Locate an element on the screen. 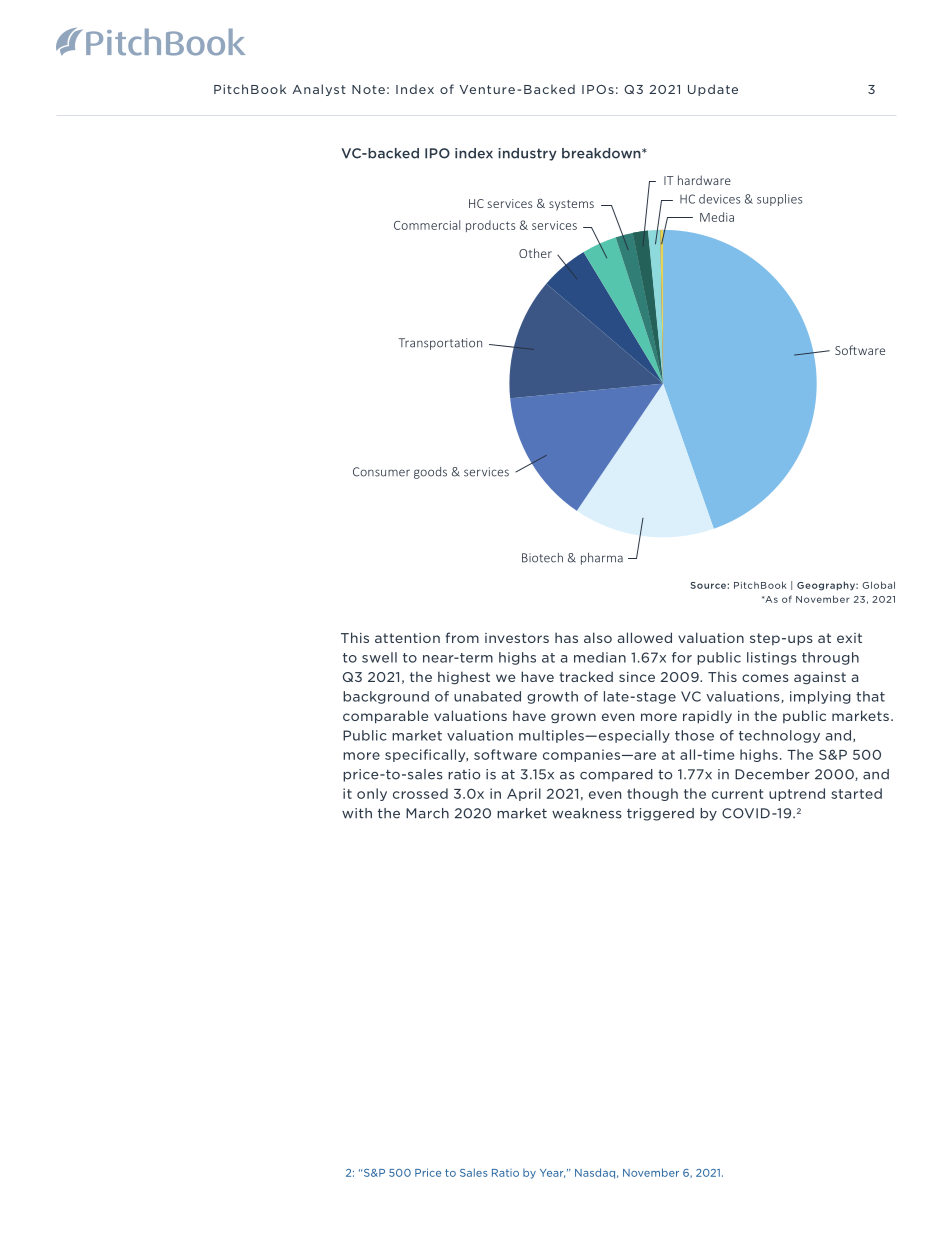  through is located at coordinates (830, 658).
